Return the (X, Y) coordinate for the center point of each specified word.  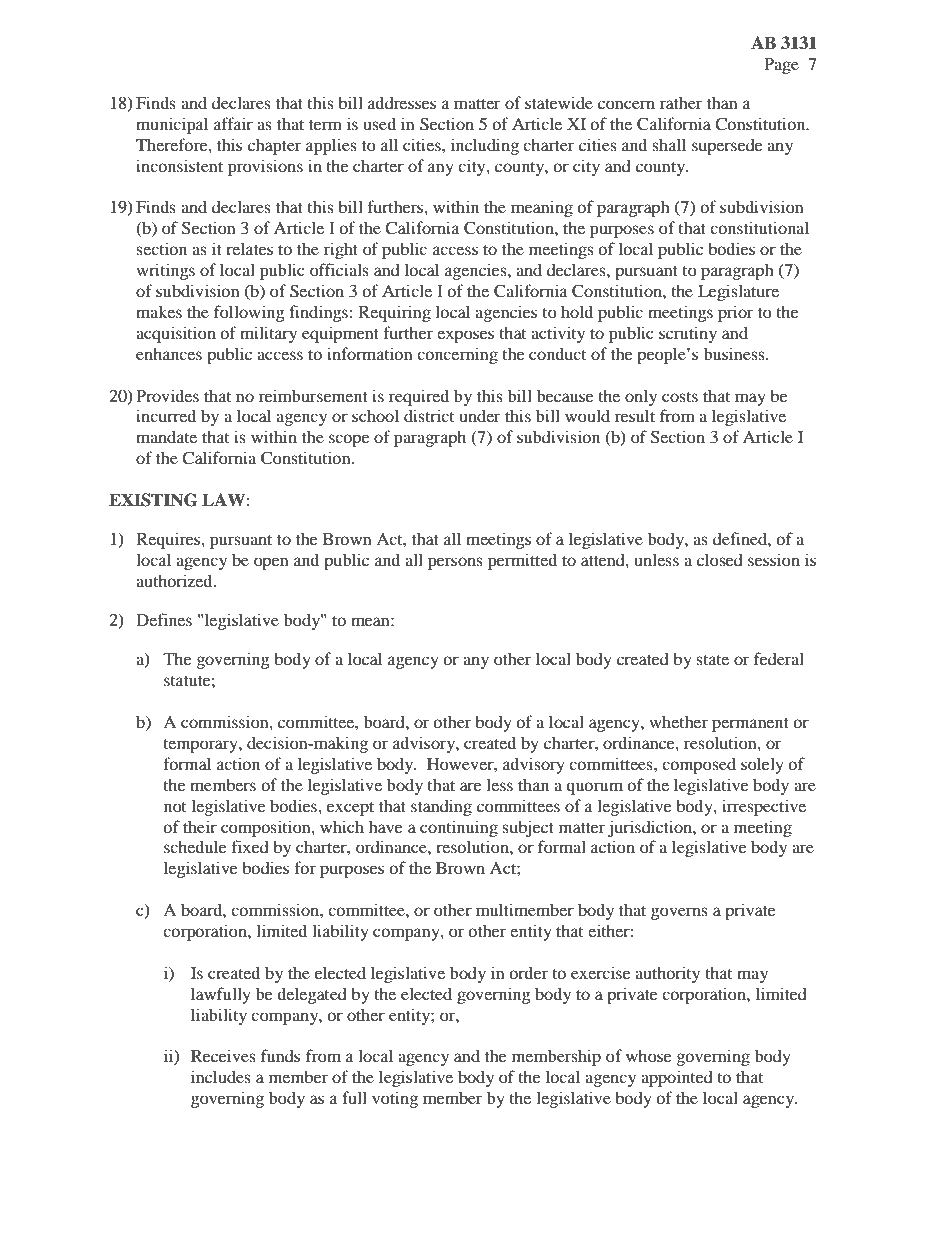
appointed (677, 1078)
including (485, 146)
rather (681, 102)
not (175, 807)
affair (233, 123)
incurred (166, 415)
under (479, 415)
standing (441, 807)
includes (221, 1076)
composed (699, 765)
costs (680, 397)
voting (395, 1099)
